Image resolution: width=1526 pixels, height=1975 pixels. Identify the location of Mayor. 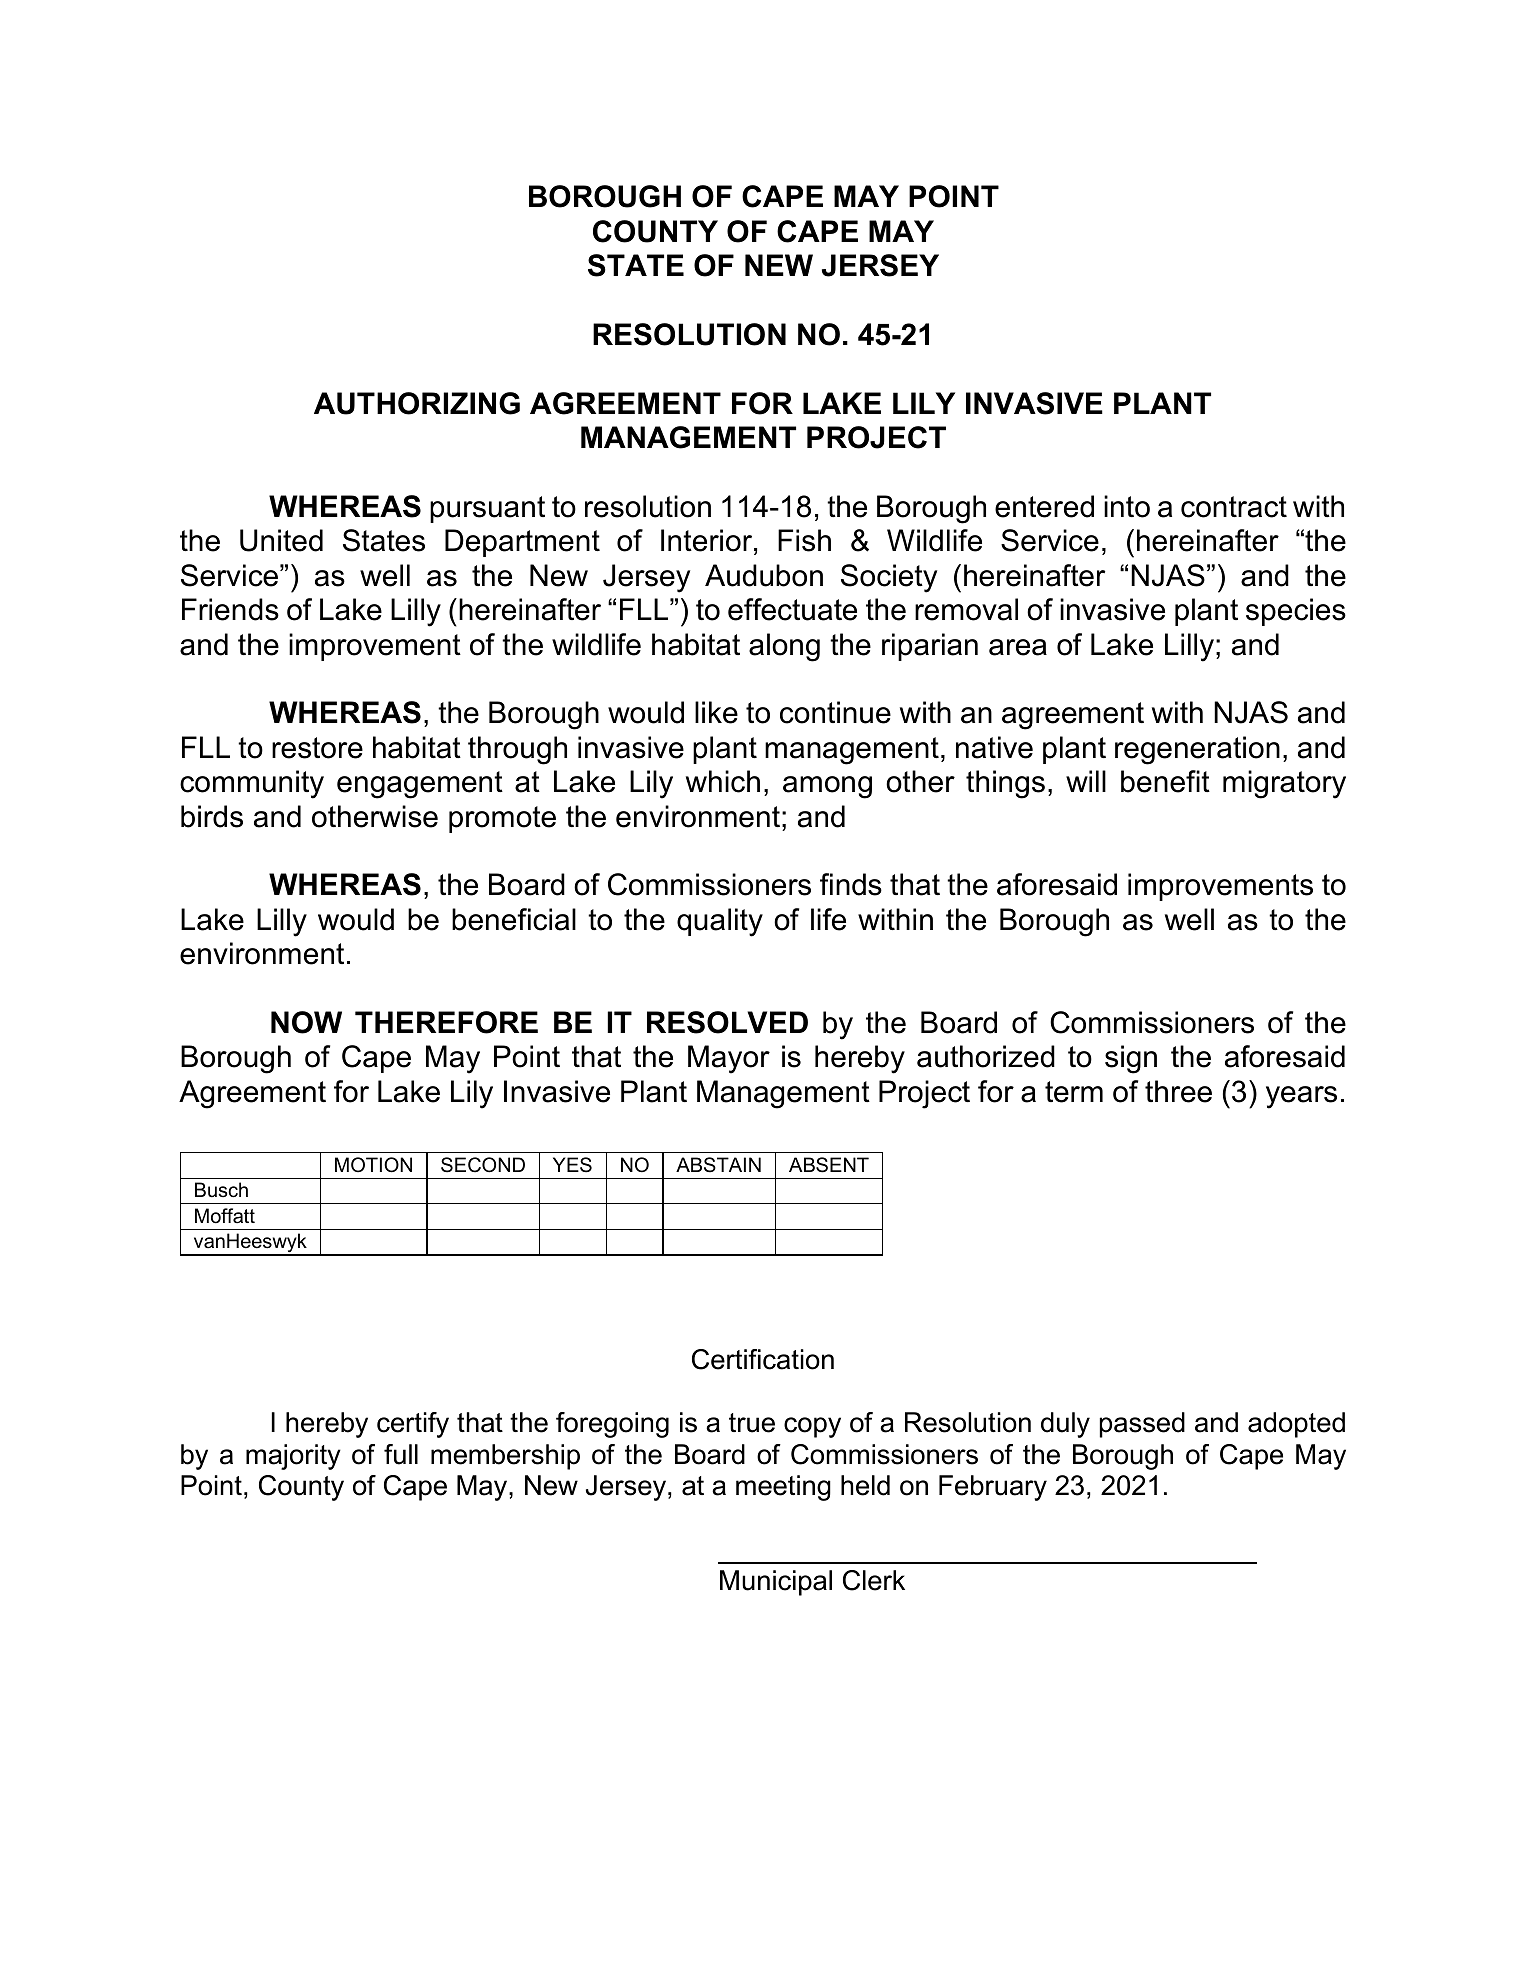
(729, 1059).
